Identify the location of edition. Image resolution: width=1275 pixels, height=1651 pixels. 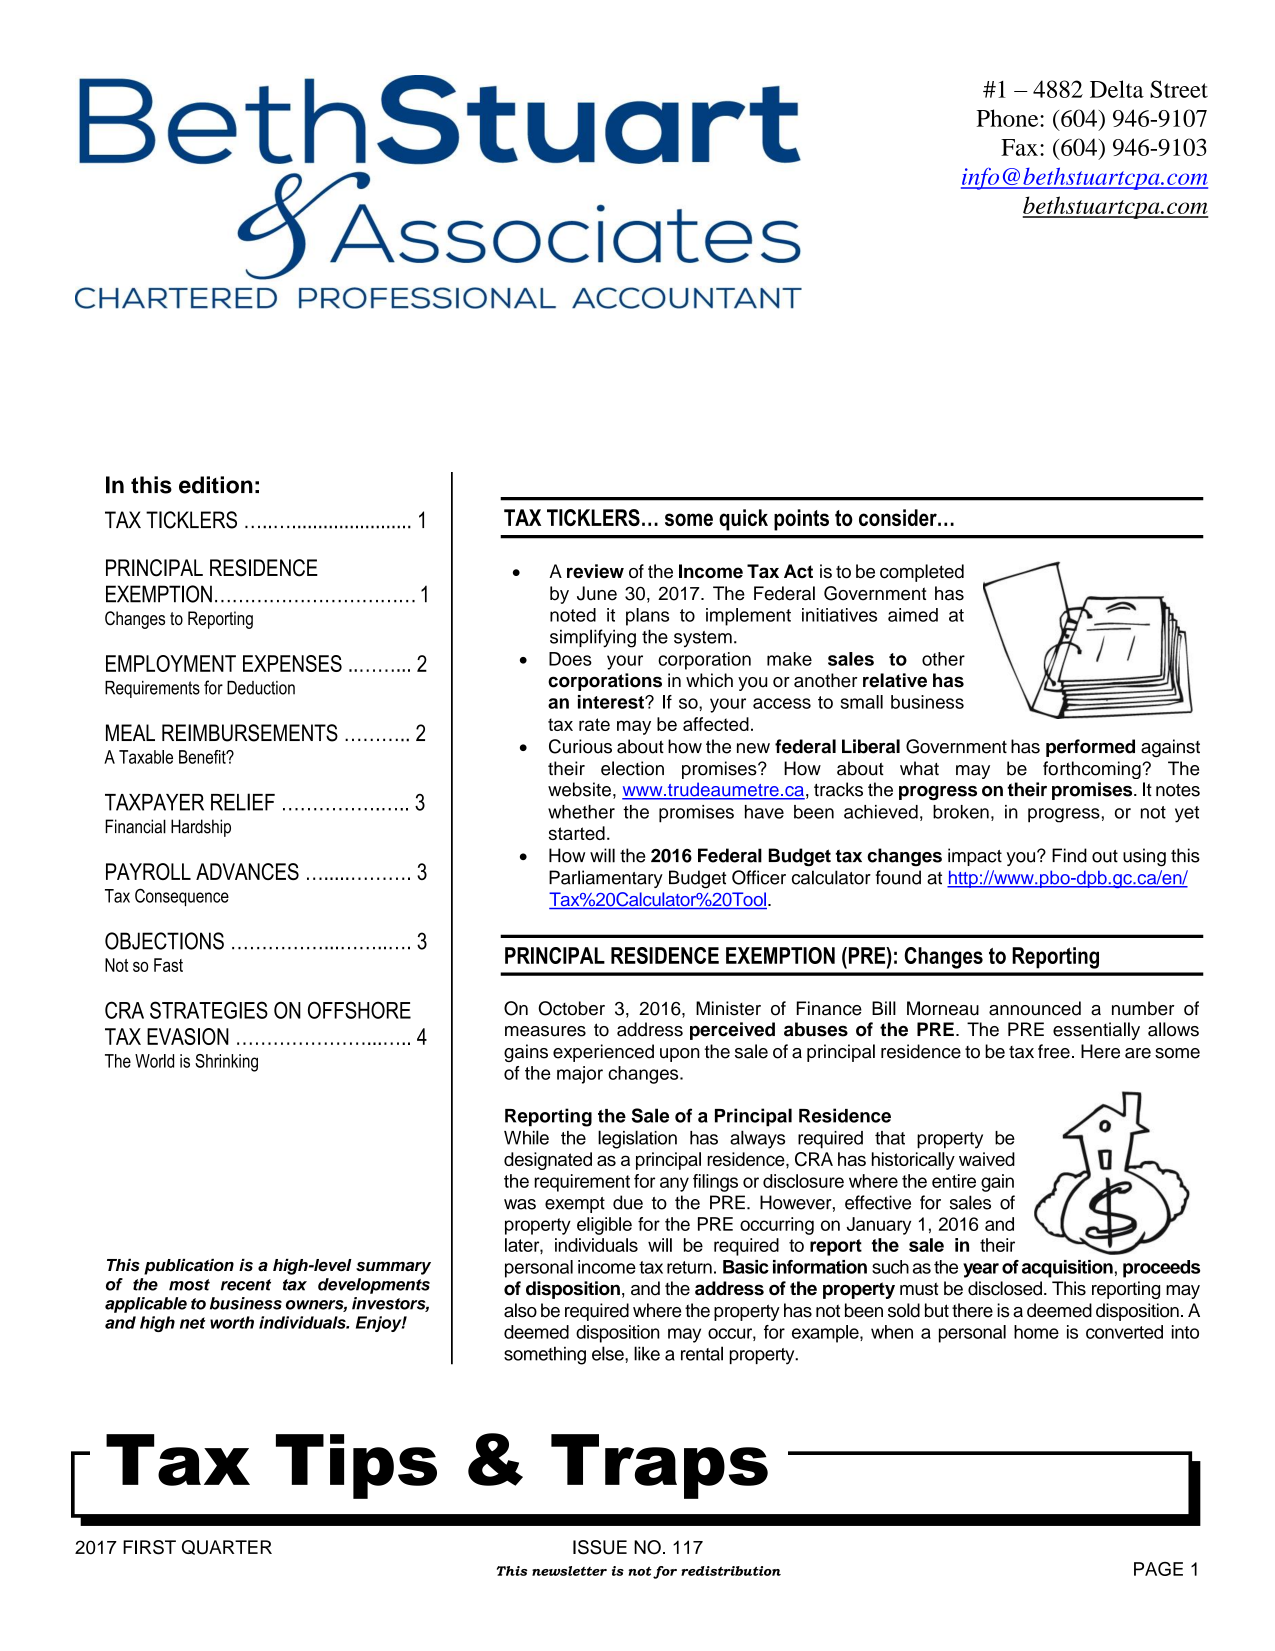
(216, 485).
